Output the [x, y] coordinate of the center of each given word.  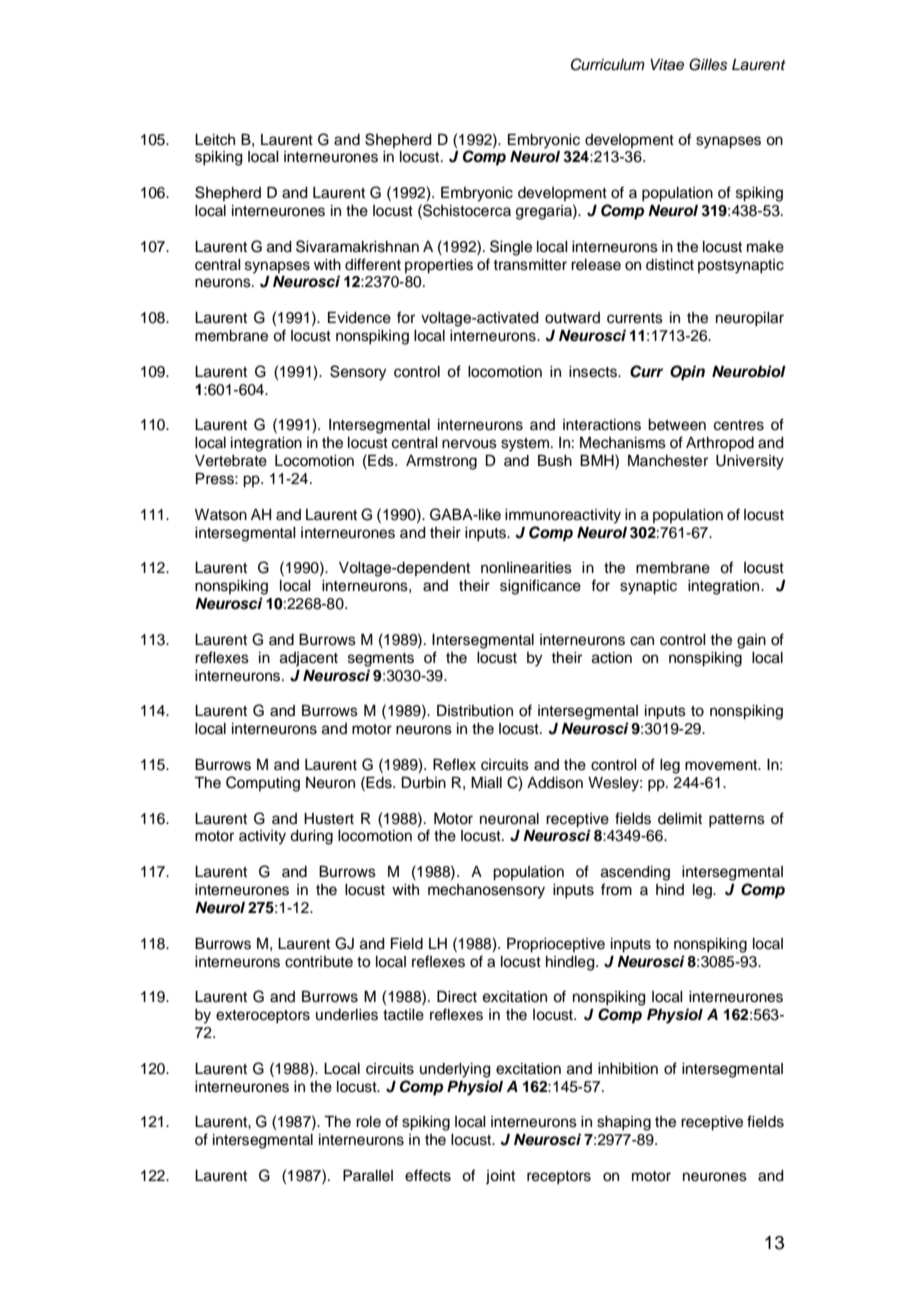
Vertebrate [231, 461]
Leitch [215, 140]
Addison [555, 783]
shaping [624, 1123]
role [368, 1122]
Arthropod [720, 444]
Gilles [708, 64]
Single [511, 248]
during [311, 837]
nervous [469, 444]
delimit [680, 819]
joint [500, 1177]
